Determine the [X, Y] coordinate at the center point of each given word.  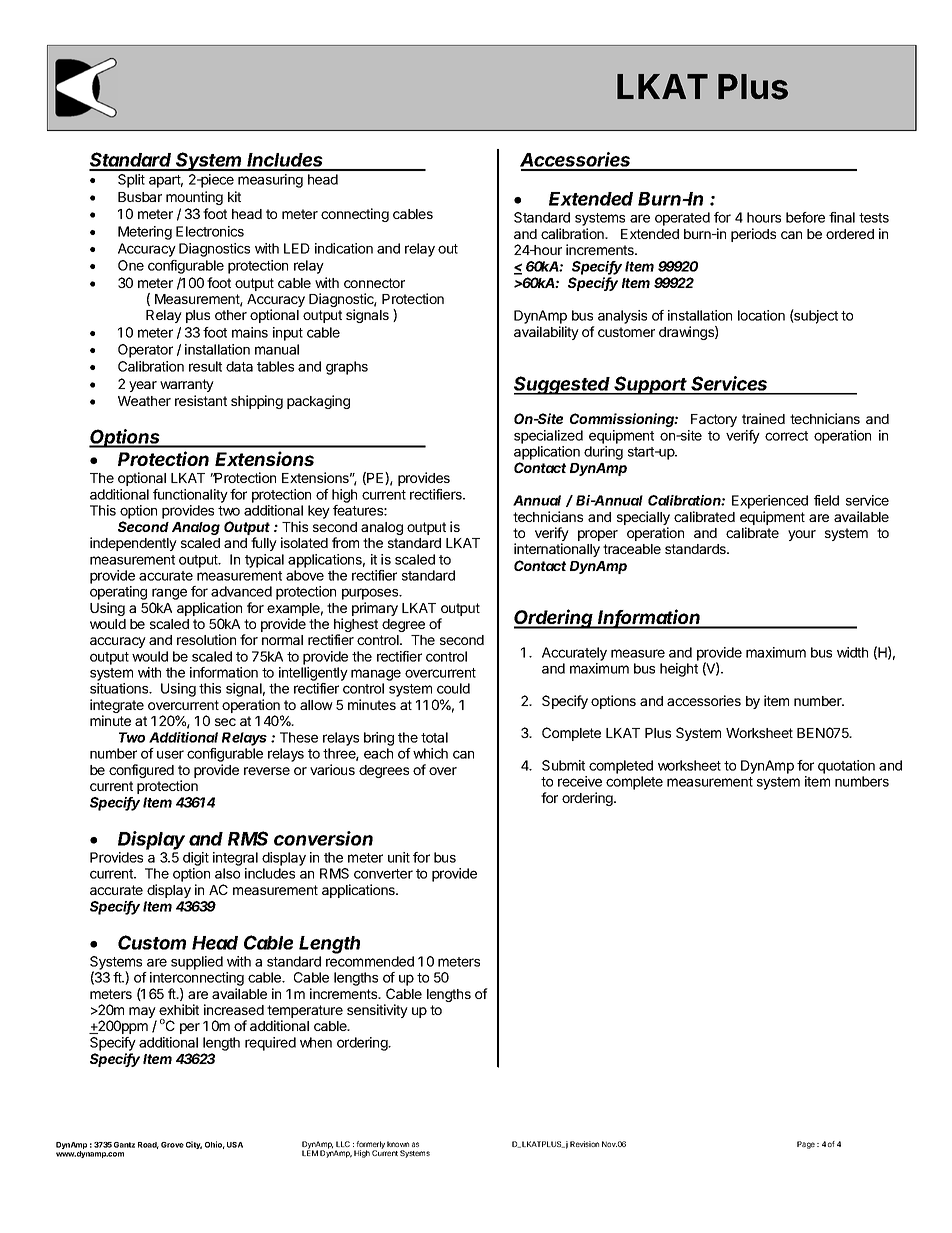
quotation [846, 767]
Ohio [215, 1145]
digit [196, 859]
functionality [190, 496]
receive [580, 781]
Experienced [770, 502]
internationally [557, 550]
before [805, 217]
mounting [194, 198]
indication [344, 248]
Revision [584, 1144]
